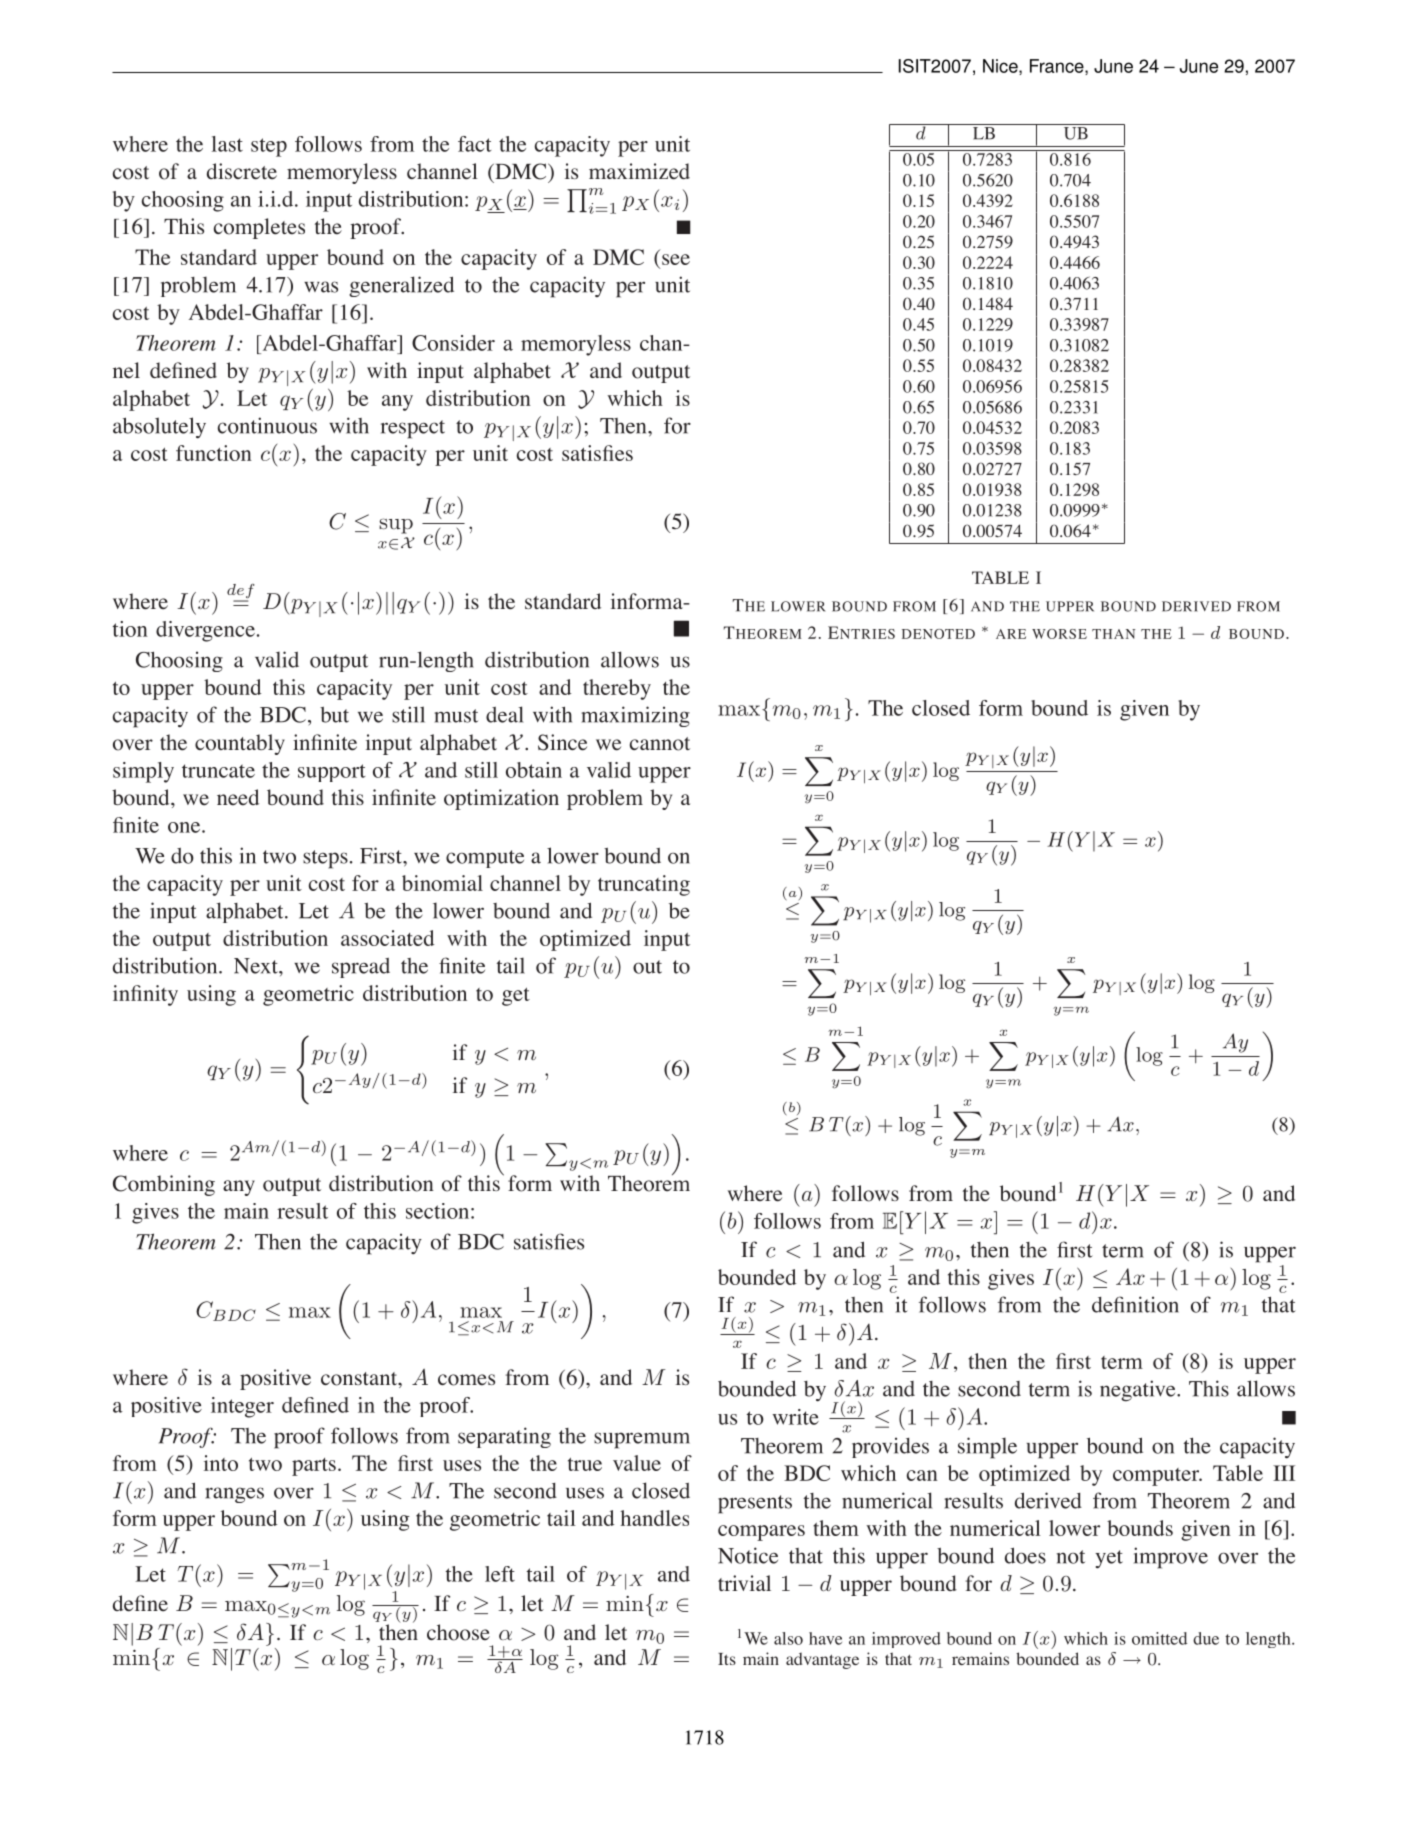  What do you see at coordinates (1113, 634) in the document?
I see `THAN` at bounding box center [1113, 634].
